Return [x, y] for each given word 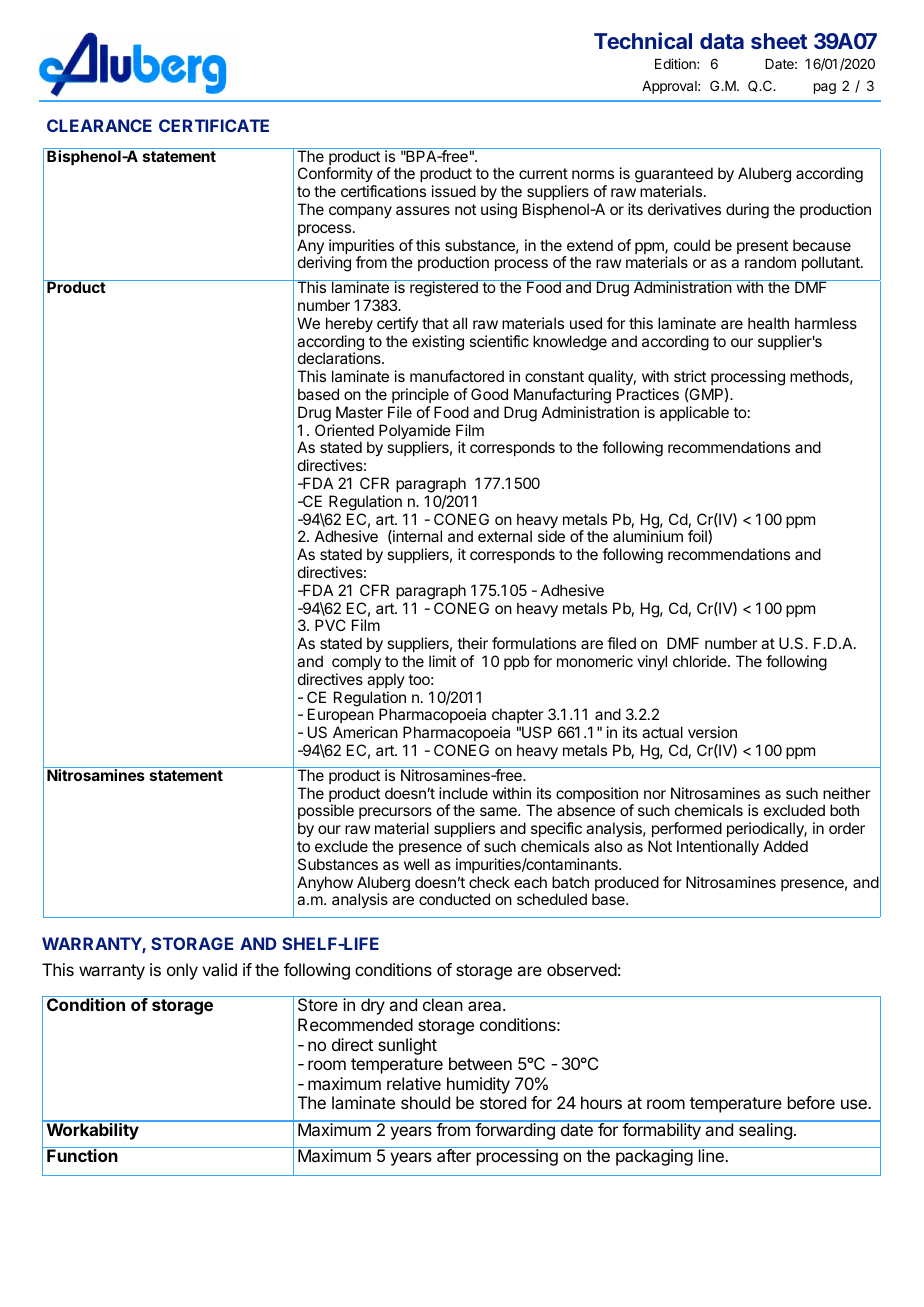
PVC [330, 625]
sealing [765, 1130]
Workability [92, 1130]
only [182, 971]
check [489, 882]
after [454, 1155]
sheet [779, 41]
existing [438, 343]
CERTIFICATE [214, 125]
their [472, 643]
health [768, 323]
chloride [701, 661]
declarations [340, 358]
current [543, 173]
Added [785, 846]
